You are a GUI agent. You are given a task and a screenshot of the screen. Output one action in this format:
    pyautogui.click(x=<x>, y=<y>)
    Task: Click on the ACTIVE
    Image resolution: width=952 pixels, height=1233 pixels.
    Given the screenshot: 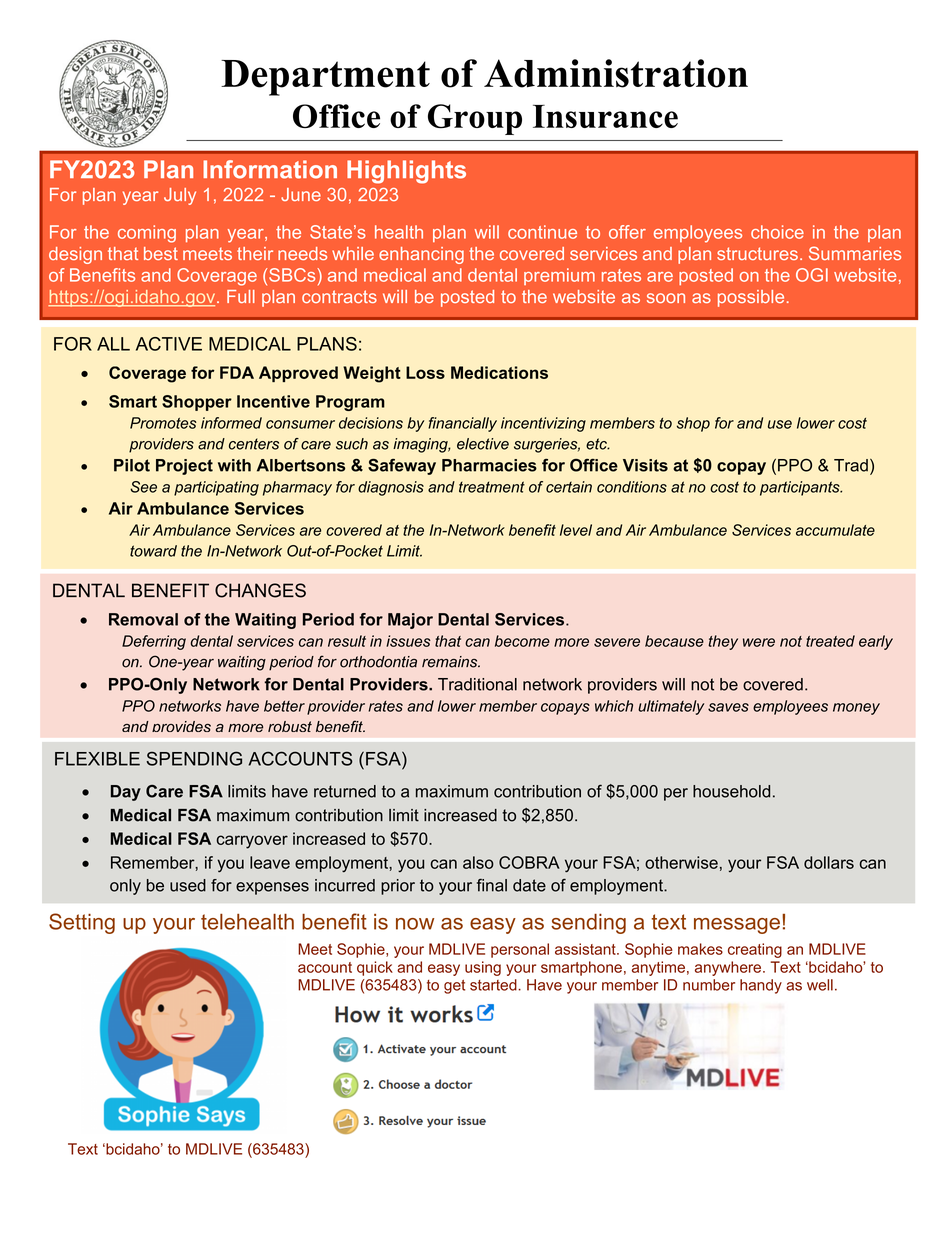 What is the action you would take?
    pyautogui.click(x=169, y=344)
